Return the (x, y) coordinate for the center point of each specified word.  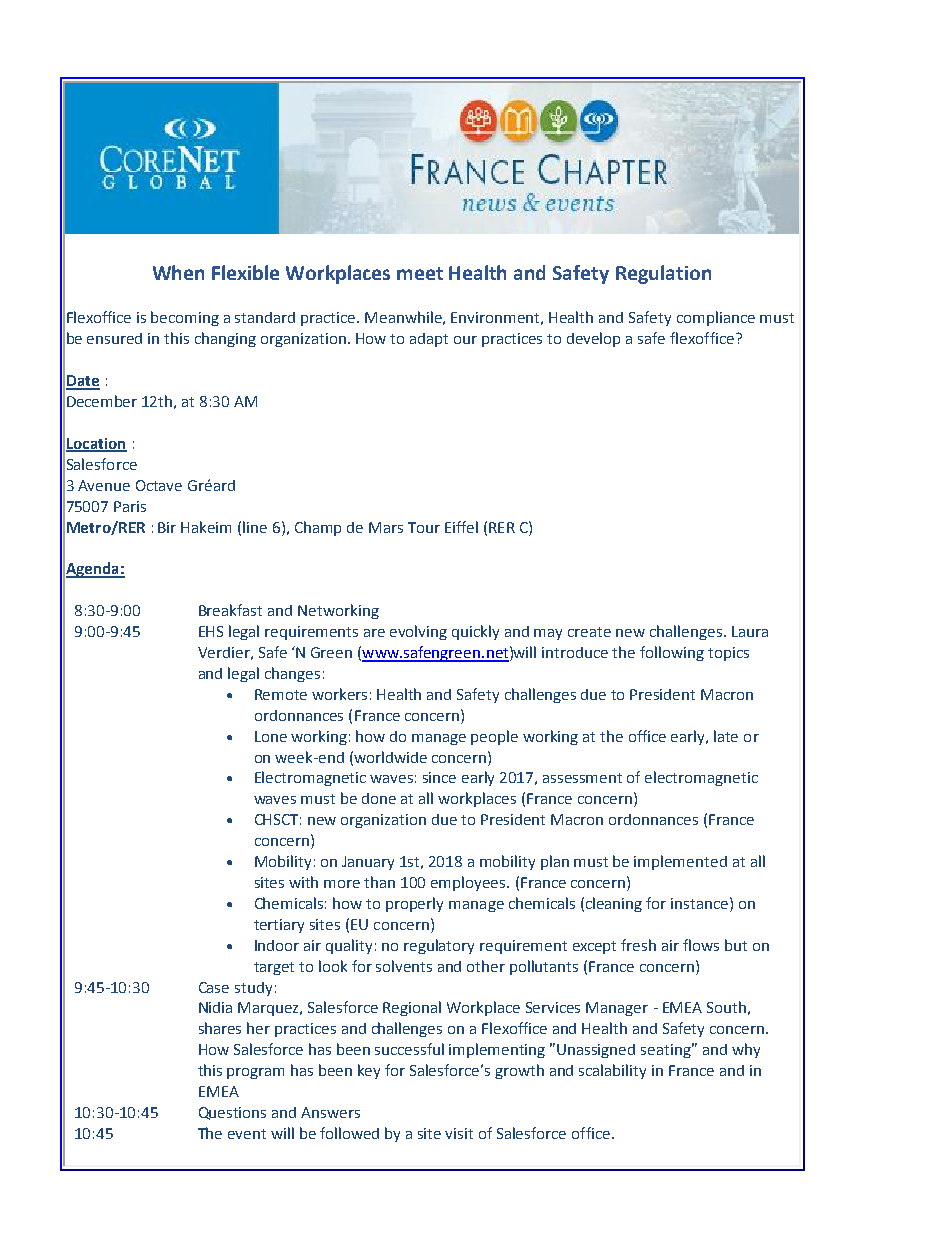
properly (414, 904)
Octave (159, 485)
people (494, 737)
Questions (232, 1113)
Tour (424, 527)
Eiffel (461, 527)
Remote (281, 694)
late (726, 736)
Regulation (663, 274)
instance (701, 903)
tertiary (279, 926)
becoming (185, 318)
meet (420, 273)
